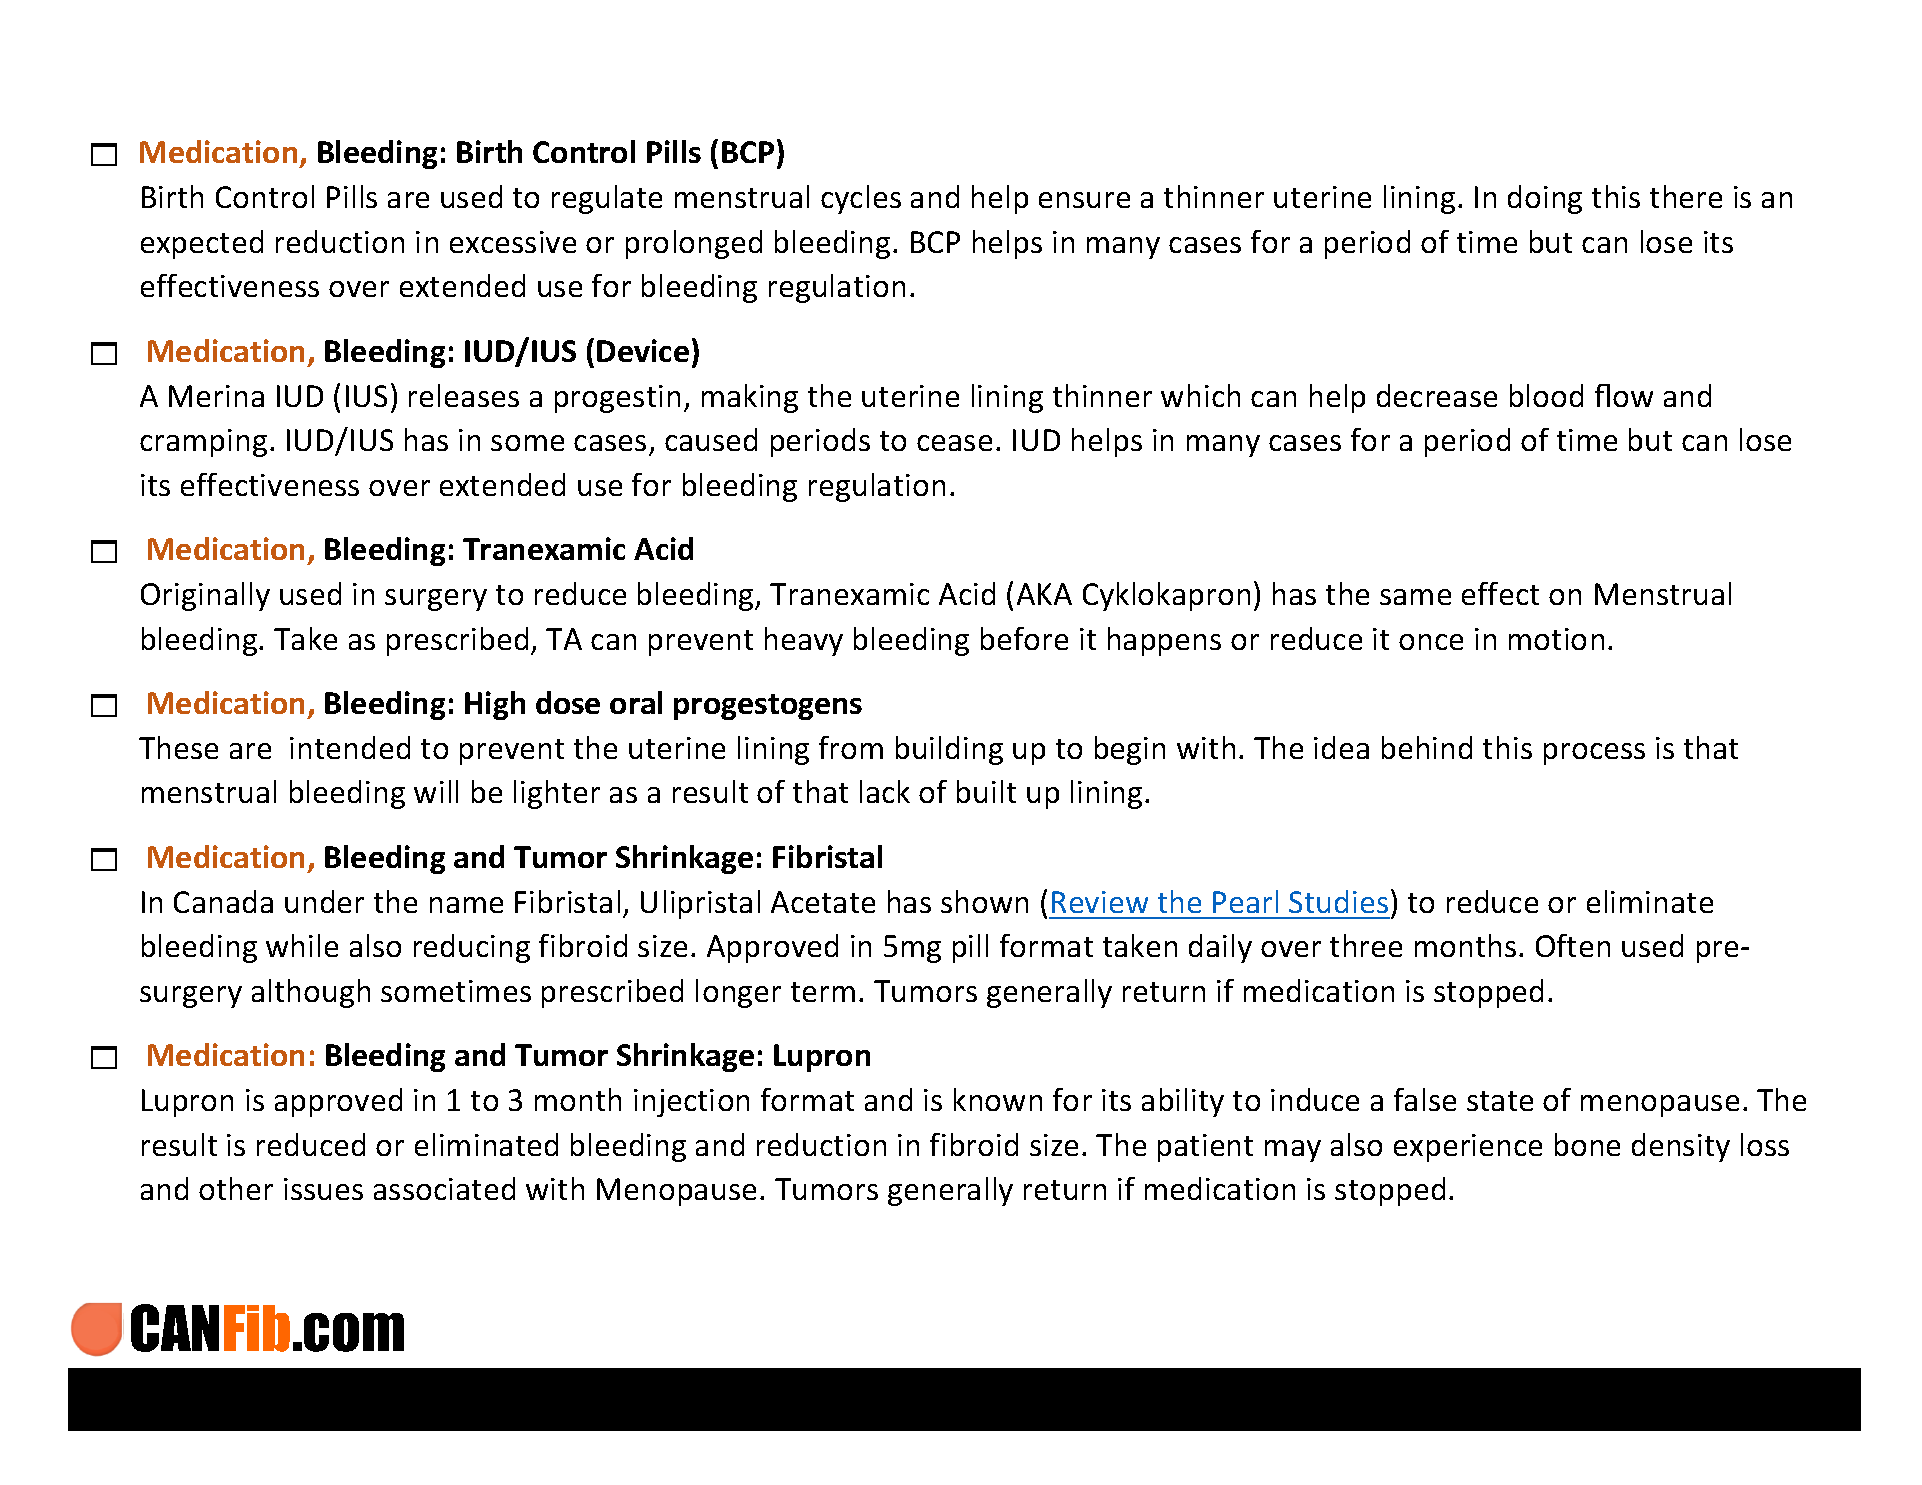  What do you see at coordinates (205, 596) in the screenshot?
I see `Originally` at bounding box center [205, 596].
